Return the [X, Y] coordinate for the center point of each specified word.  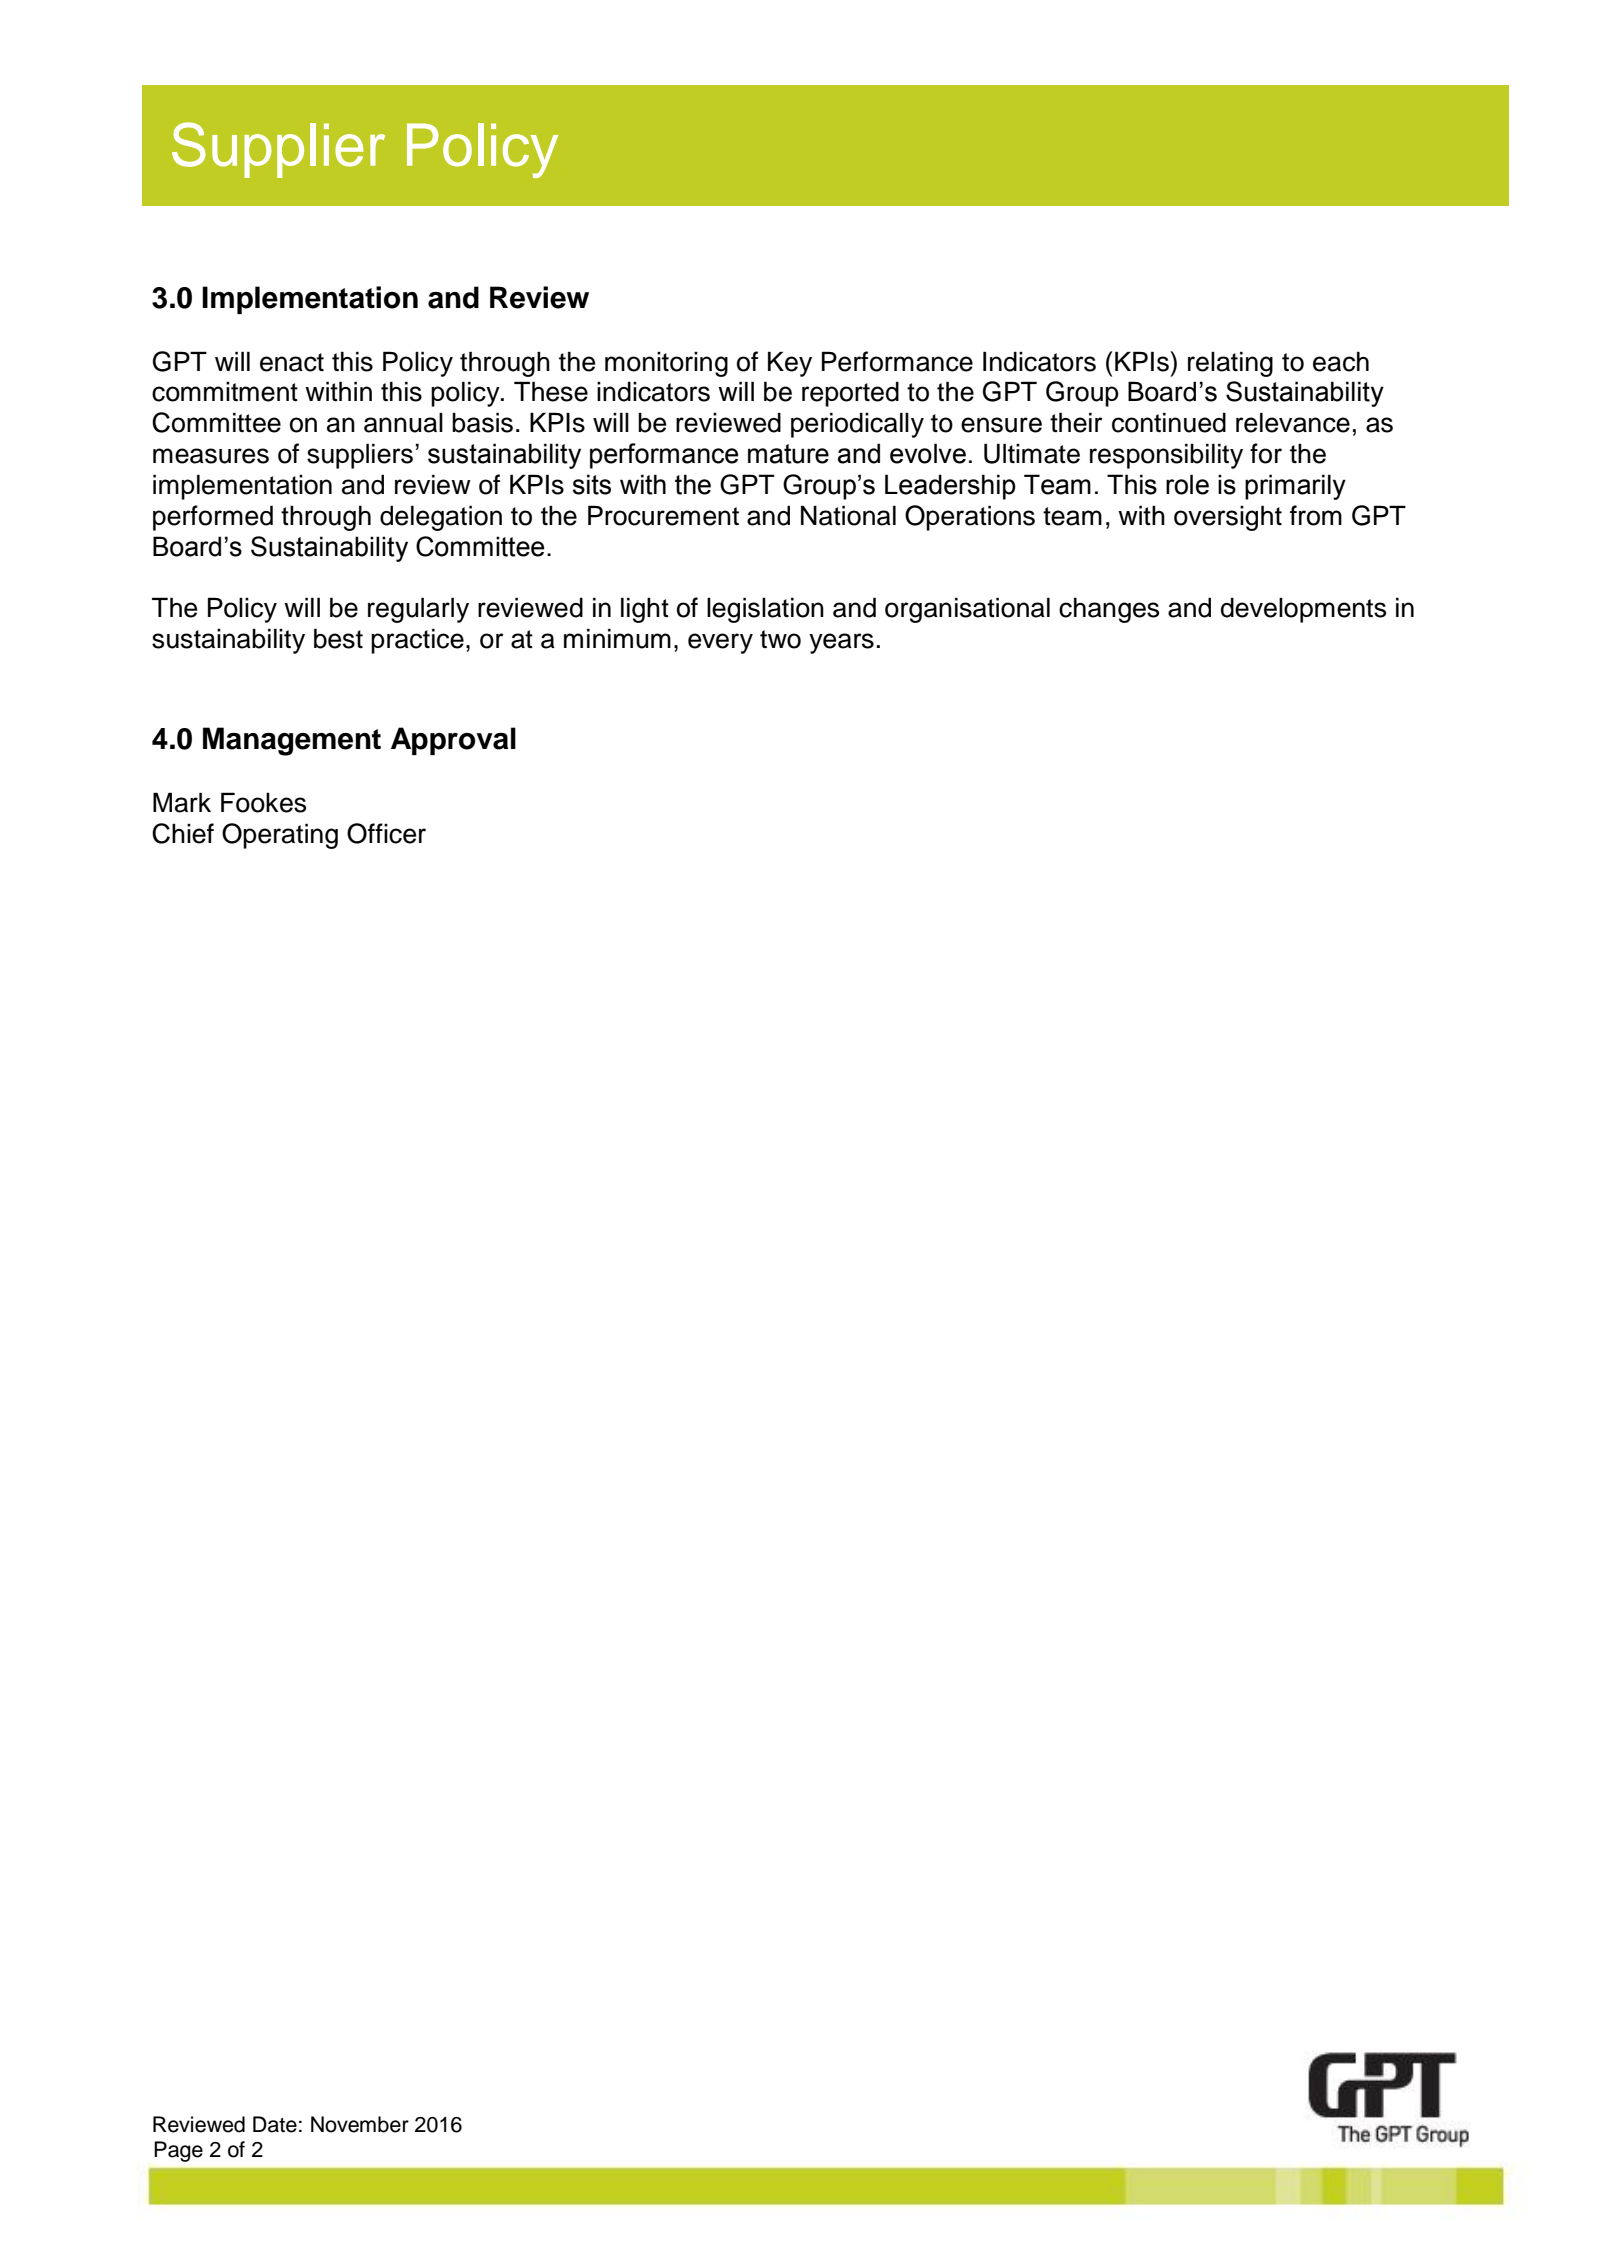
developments [1303, 610]
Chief [183, 833]
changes [1109, 610]
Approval [453, 741]
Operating [280, 836]
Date [275, 2124]
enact [292, 362]
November [360, 2124]
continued [1169, 422]
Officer [386, 833]
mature [788, 454]
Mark [182, 802]
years [841, 643]
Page [178, 2151]
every [720, 643]
